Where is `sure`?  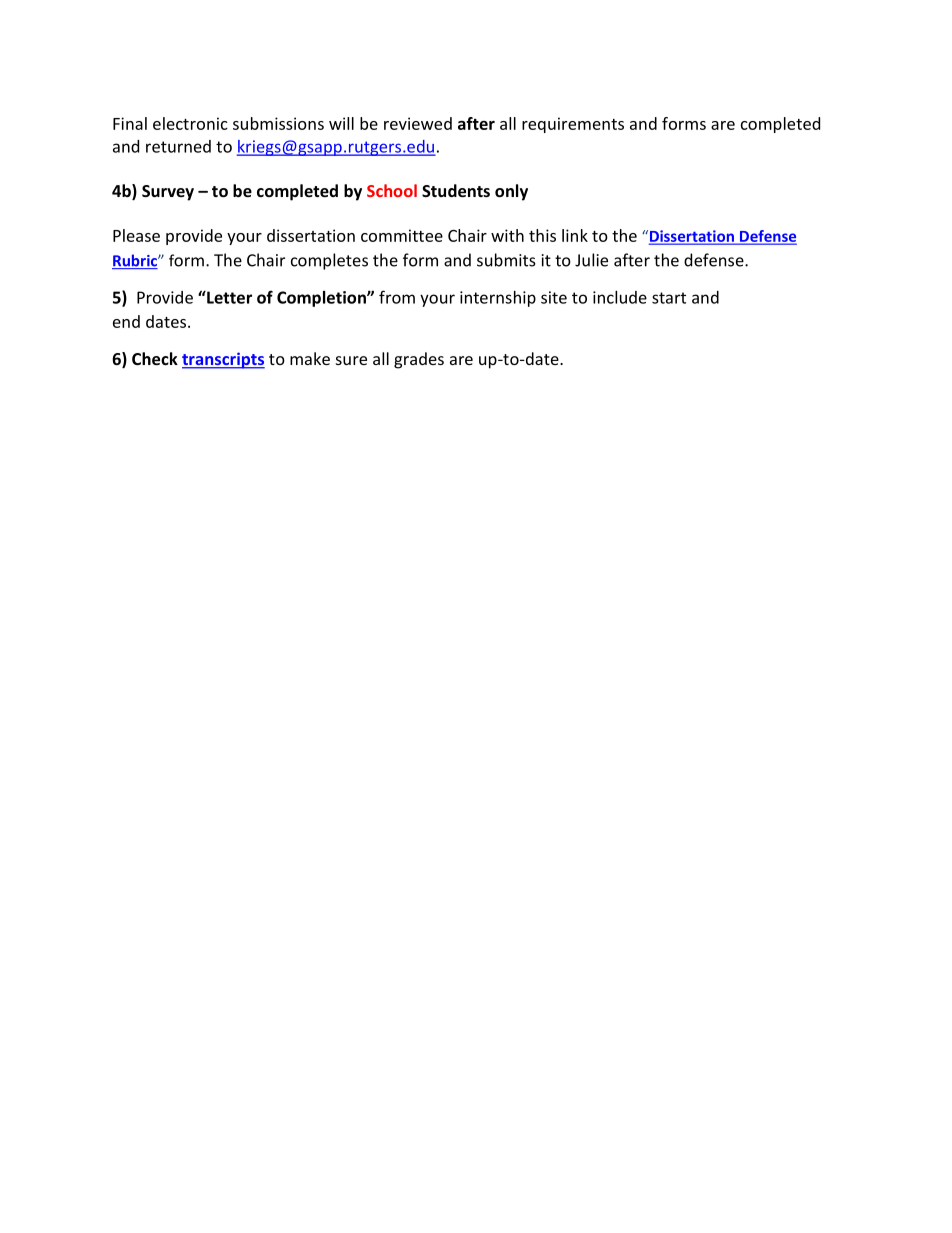
sure is located at coordinates (351, 360).
